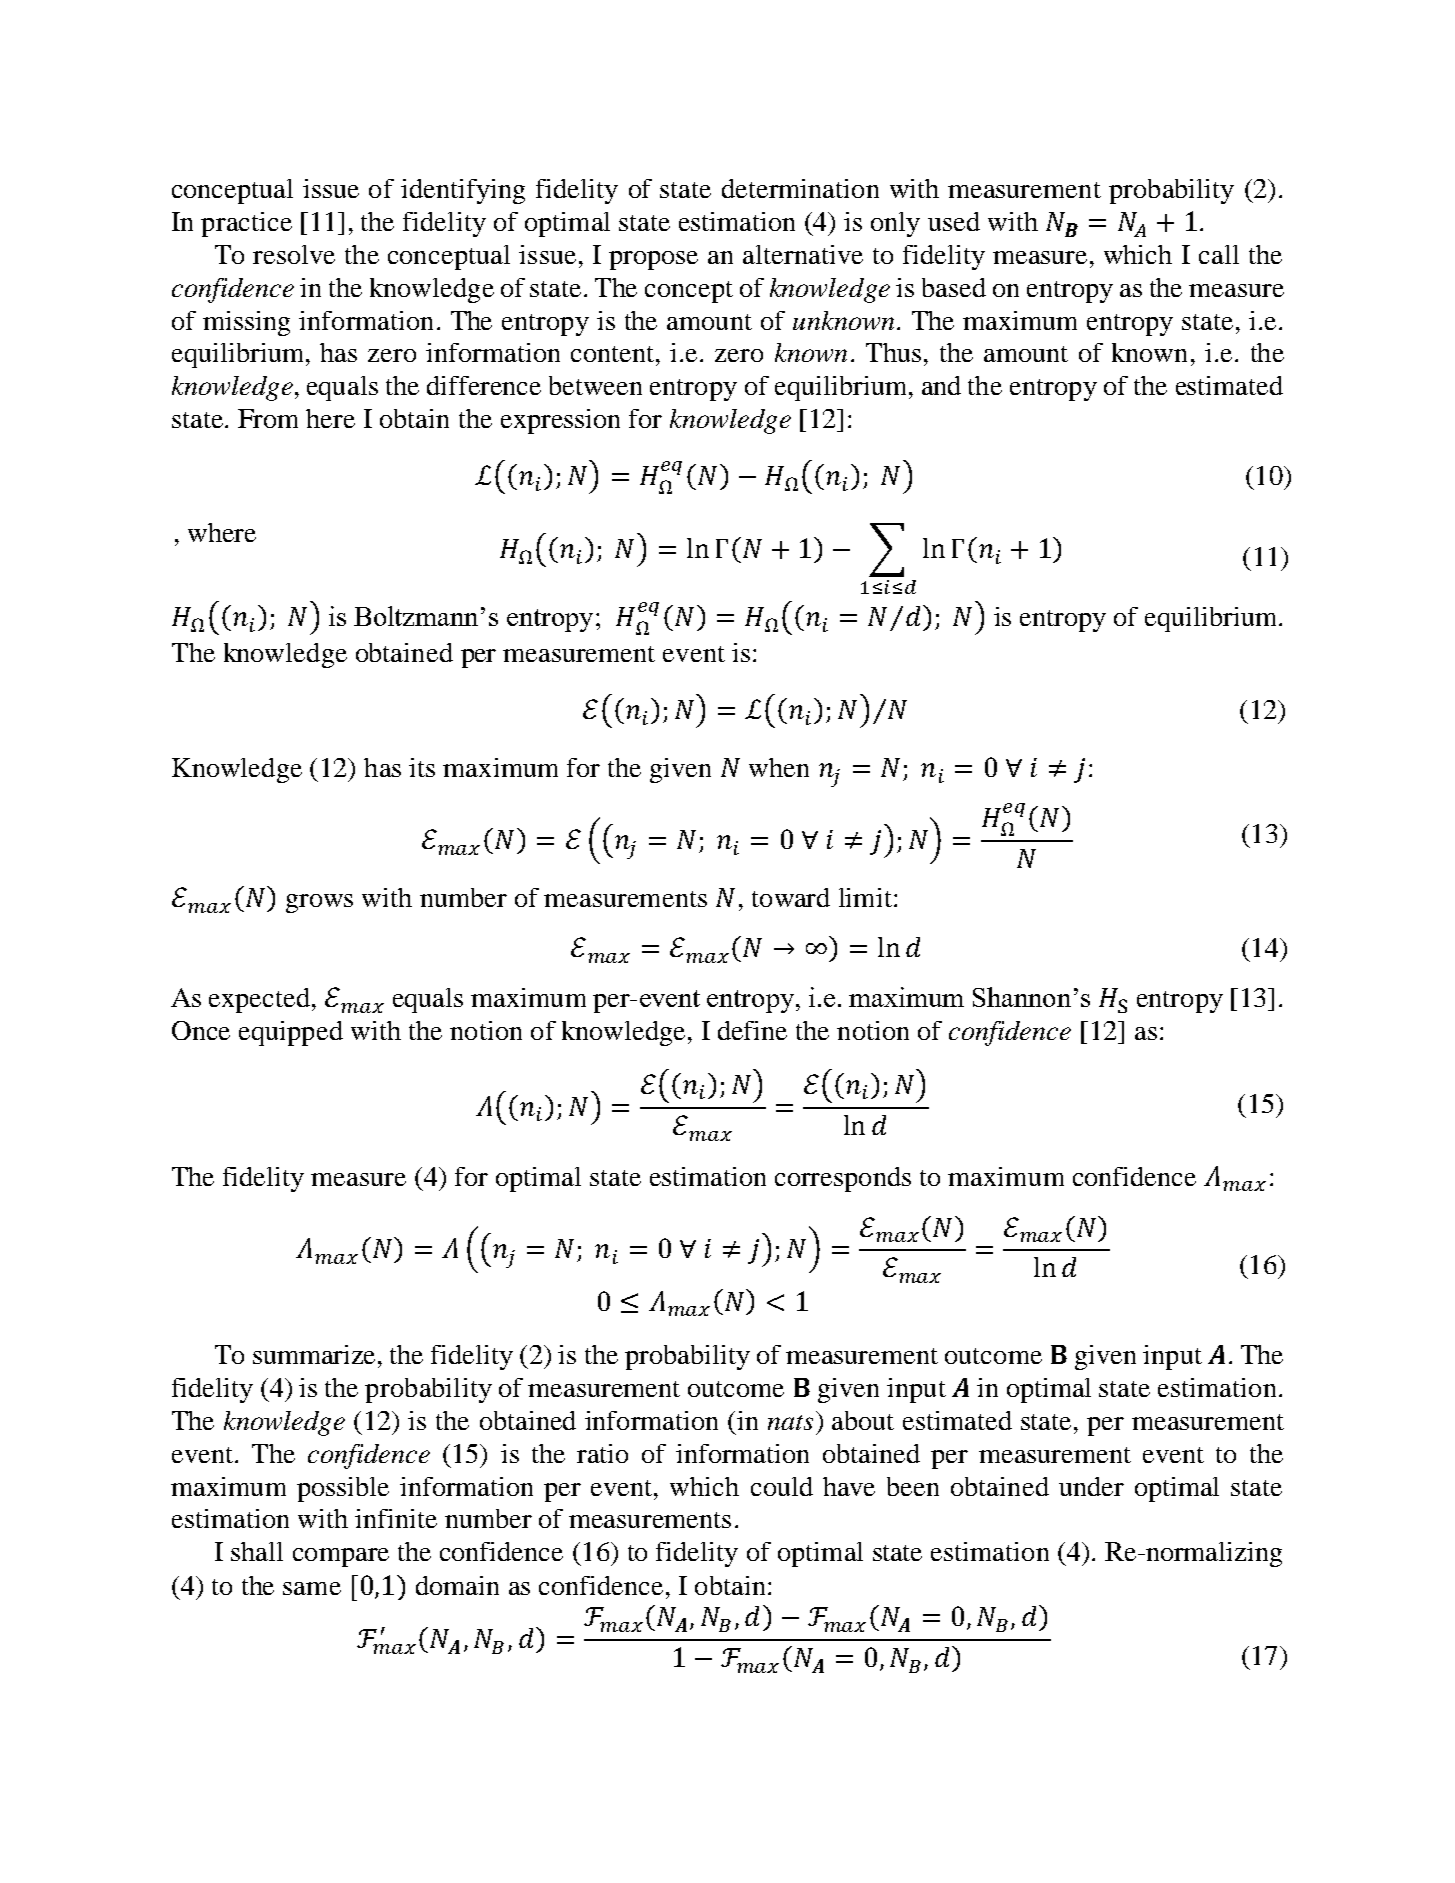  Describe the element at coordinates (865, 897) in the screenshot. I see `limit` at that location.
